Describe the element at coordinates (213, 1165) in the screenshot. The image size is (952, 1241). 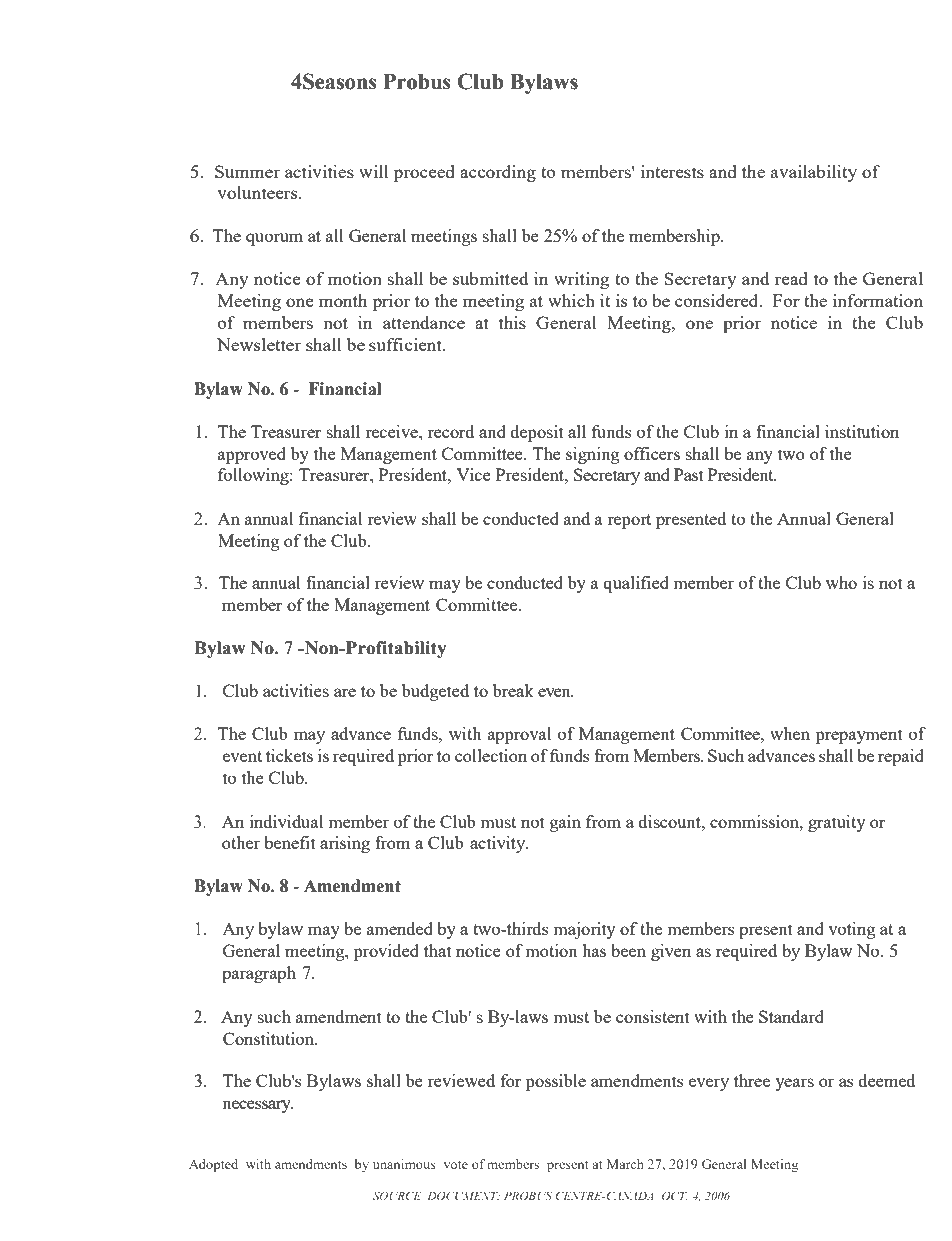
I see `Adopted` at that location.
